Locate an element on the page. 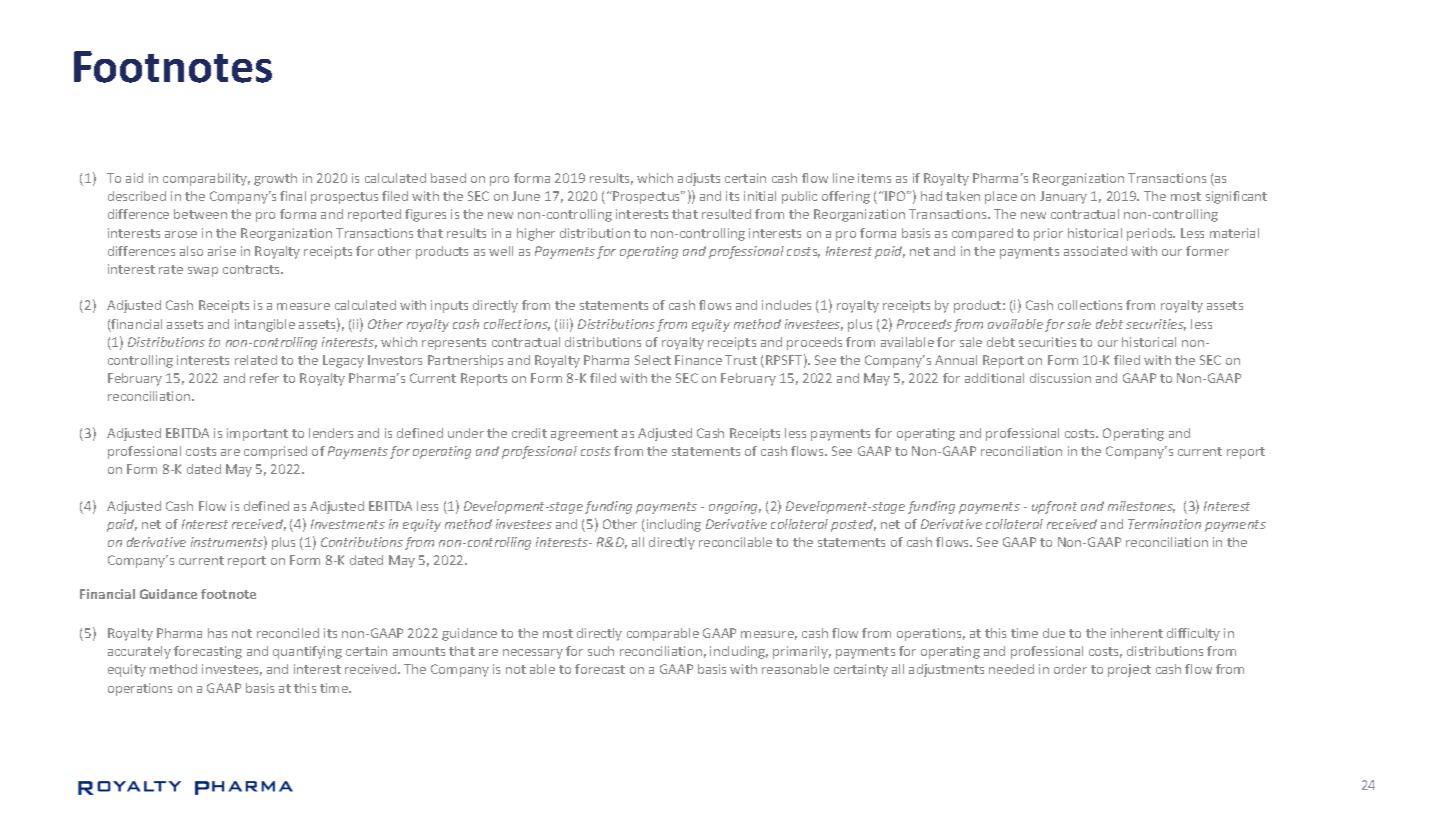  order is located at coordinates (1070, 669).
